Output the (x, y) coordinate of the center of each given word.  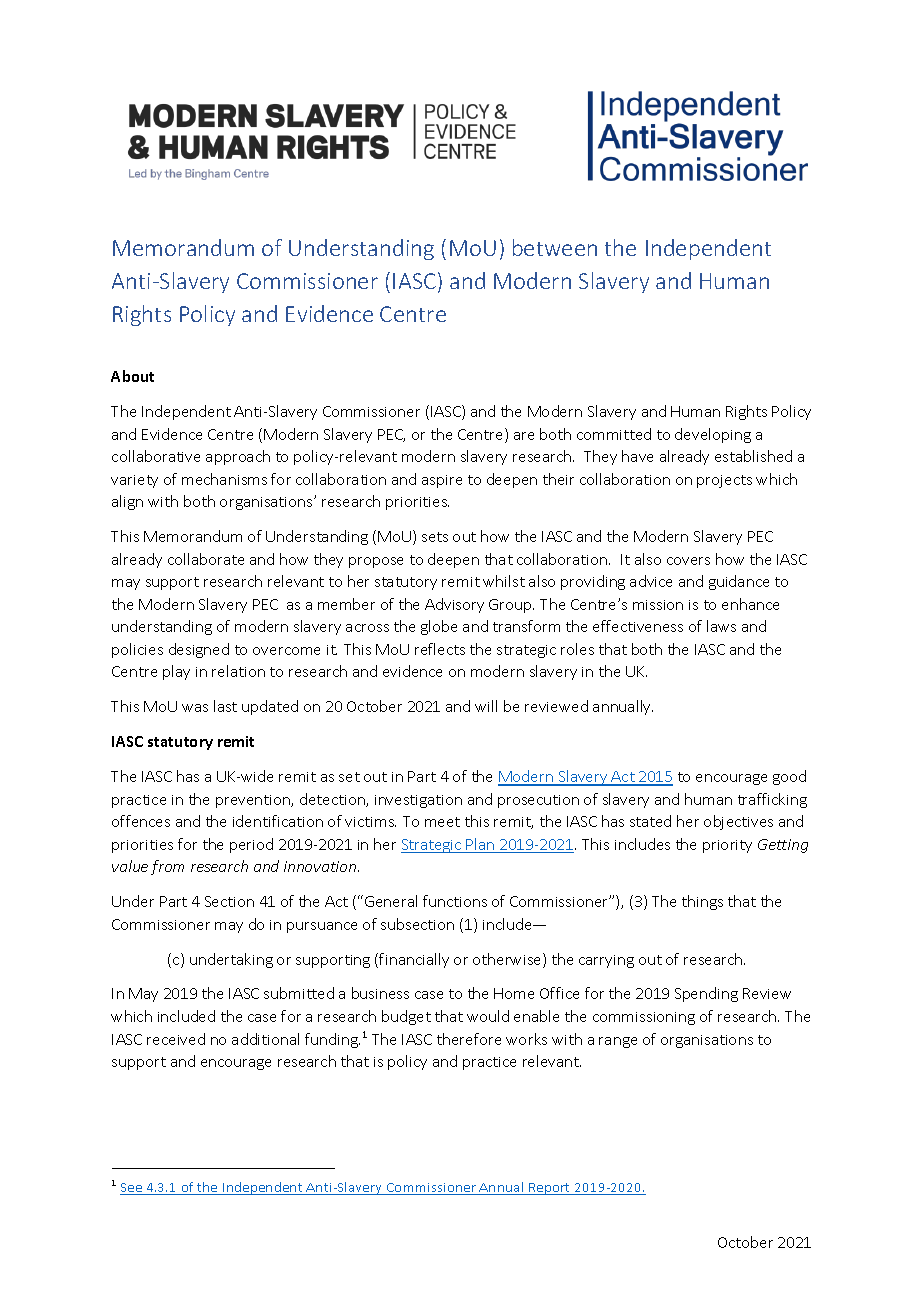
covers (688, 561)
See (132, 1189)
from (167, 867)
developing (713, 435)
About (132, 376)
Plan (481, 845)
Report (550, 1189)
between (555, 247)
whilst (504, 581)
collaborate (206, 559)
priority (727, 846)
